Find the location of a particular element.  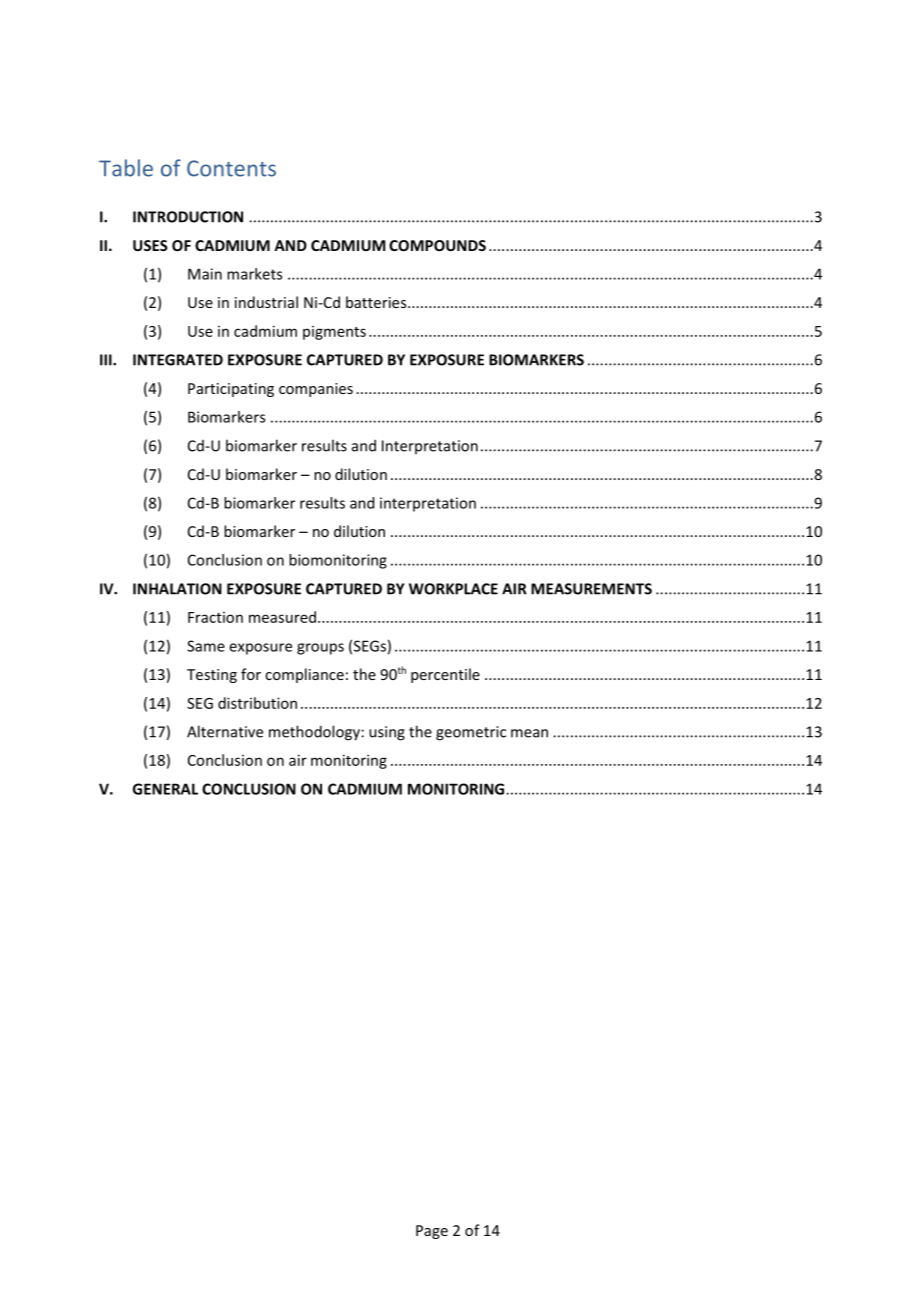

INTRODUCTION is located at coordinates (188, 217).
